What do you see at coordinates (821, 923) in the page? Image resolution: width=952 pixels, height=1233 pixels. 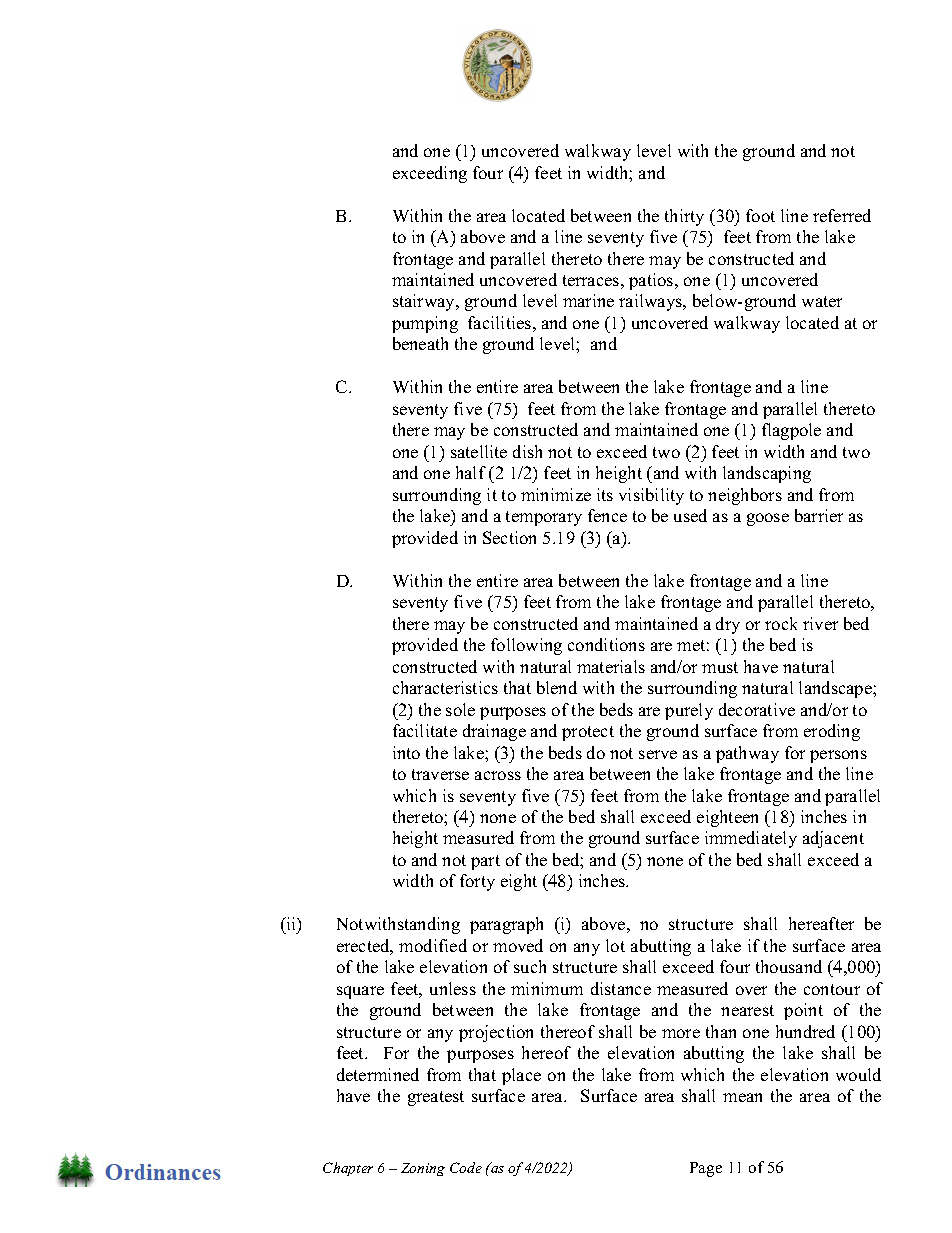 I see `hereafter` at bounding box center [821, 923].
